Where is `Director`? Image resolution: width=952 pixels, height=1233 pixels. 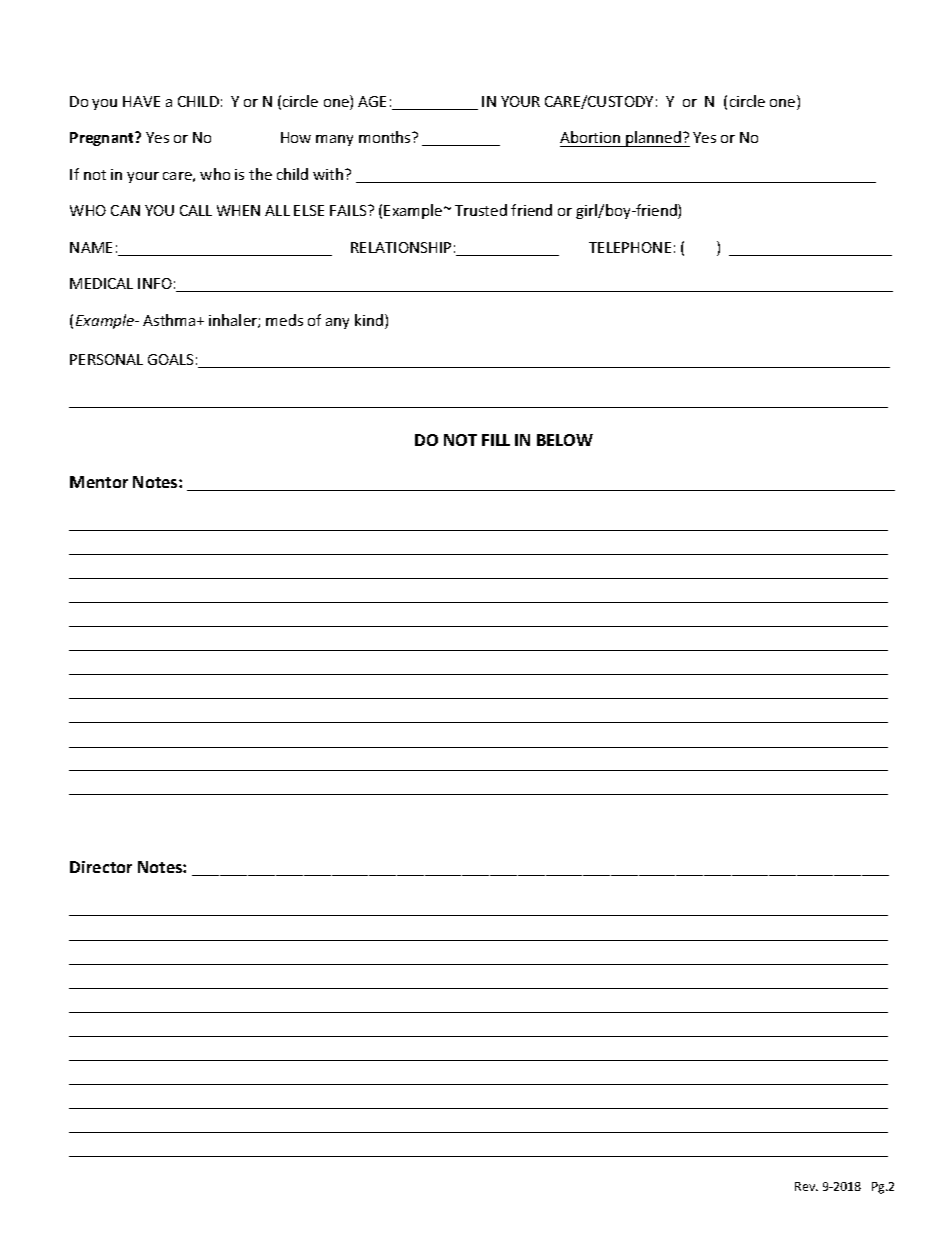 Director is located at coordinates (101, 867).
